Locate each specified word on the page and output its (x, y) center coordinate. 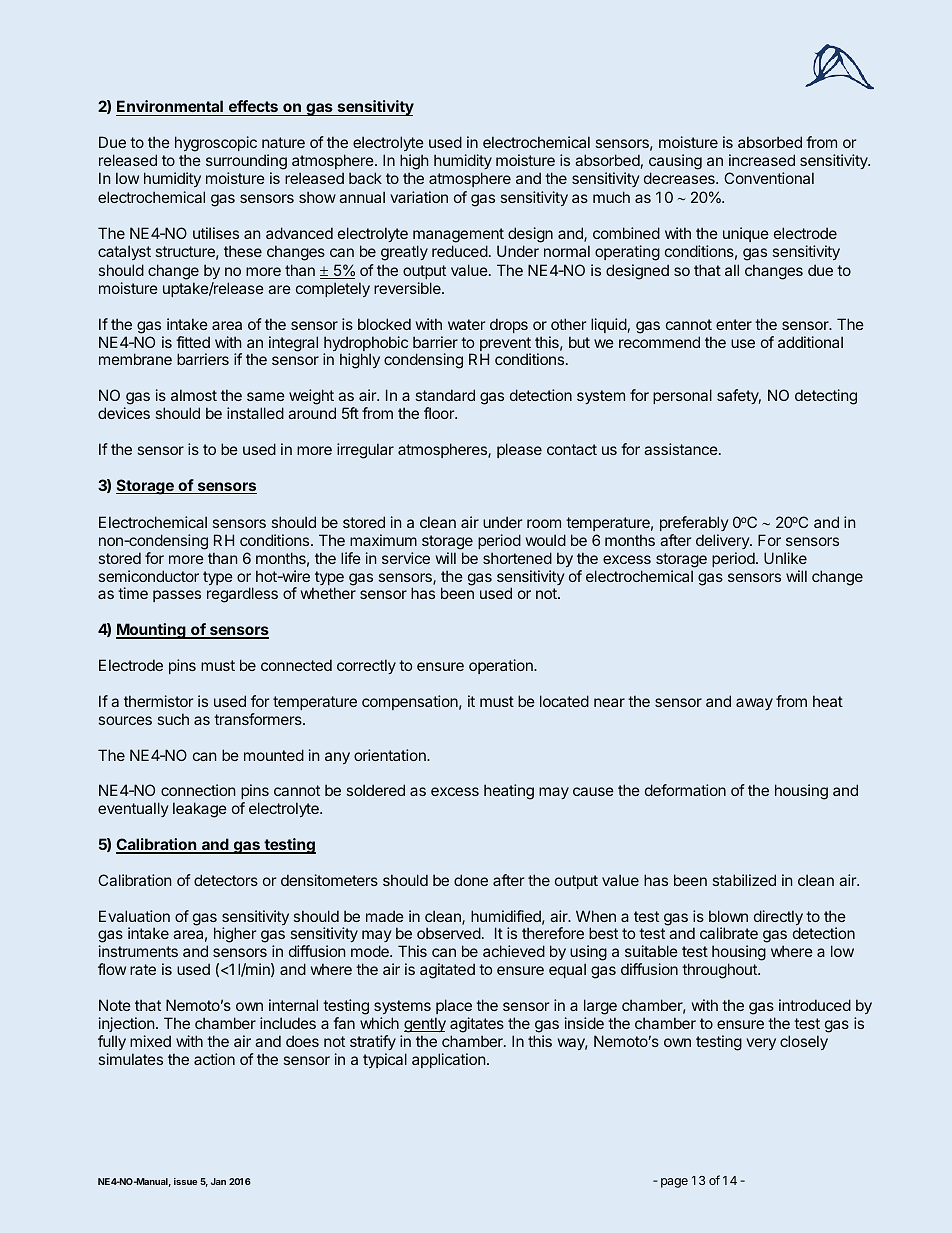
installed (255, 413)
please (519, 450)
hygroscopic (216, 145)
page (674, 1183)
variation (419, 197)
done (471, 880)
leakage (200, 810)
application (448, 1060)
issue (185, 1181)
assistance (681, 449)
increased (762, 160)
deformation (685, 790)
